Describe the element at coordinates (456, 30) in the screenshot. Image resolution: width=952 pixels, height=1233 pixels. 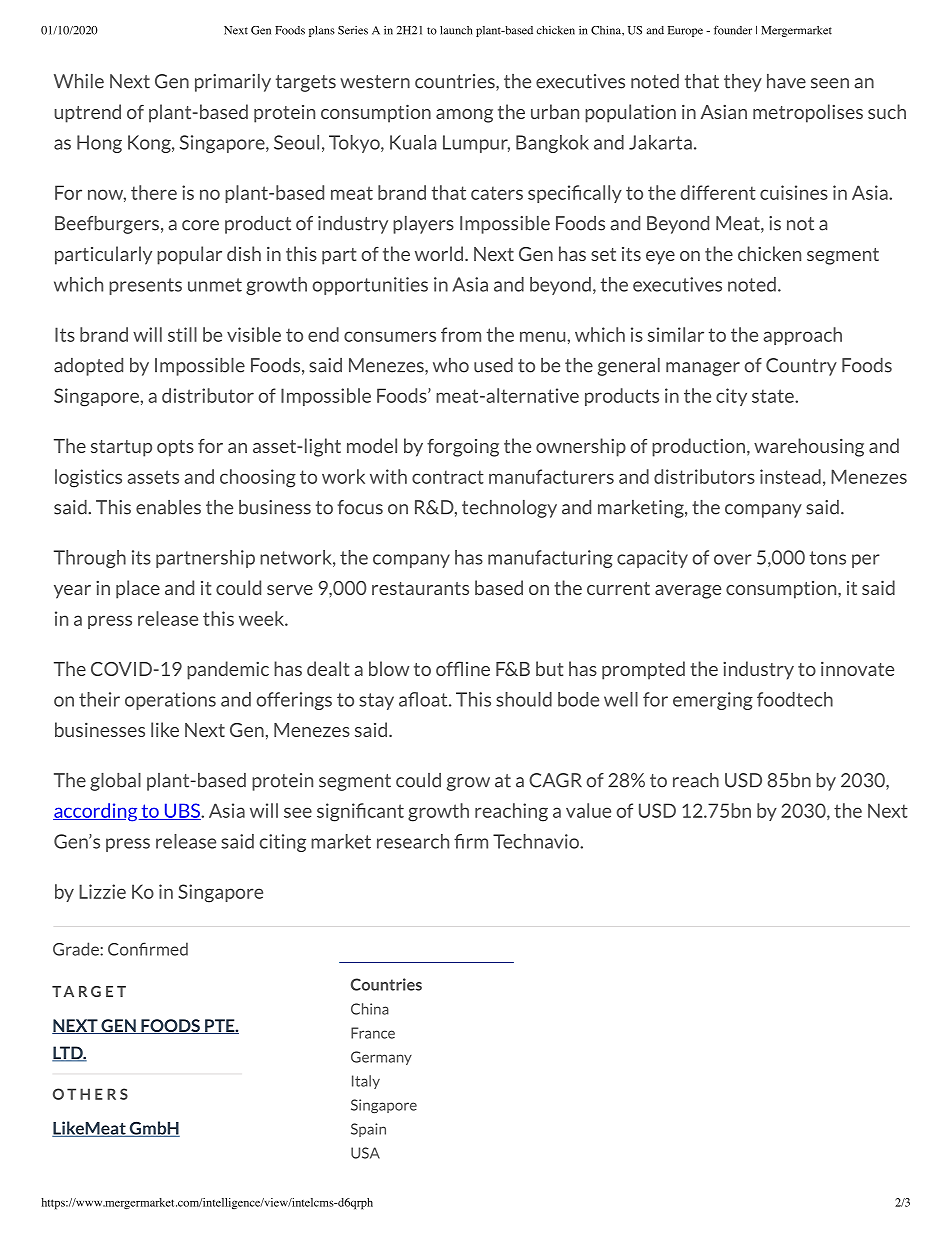
I see `launch` at that location.
